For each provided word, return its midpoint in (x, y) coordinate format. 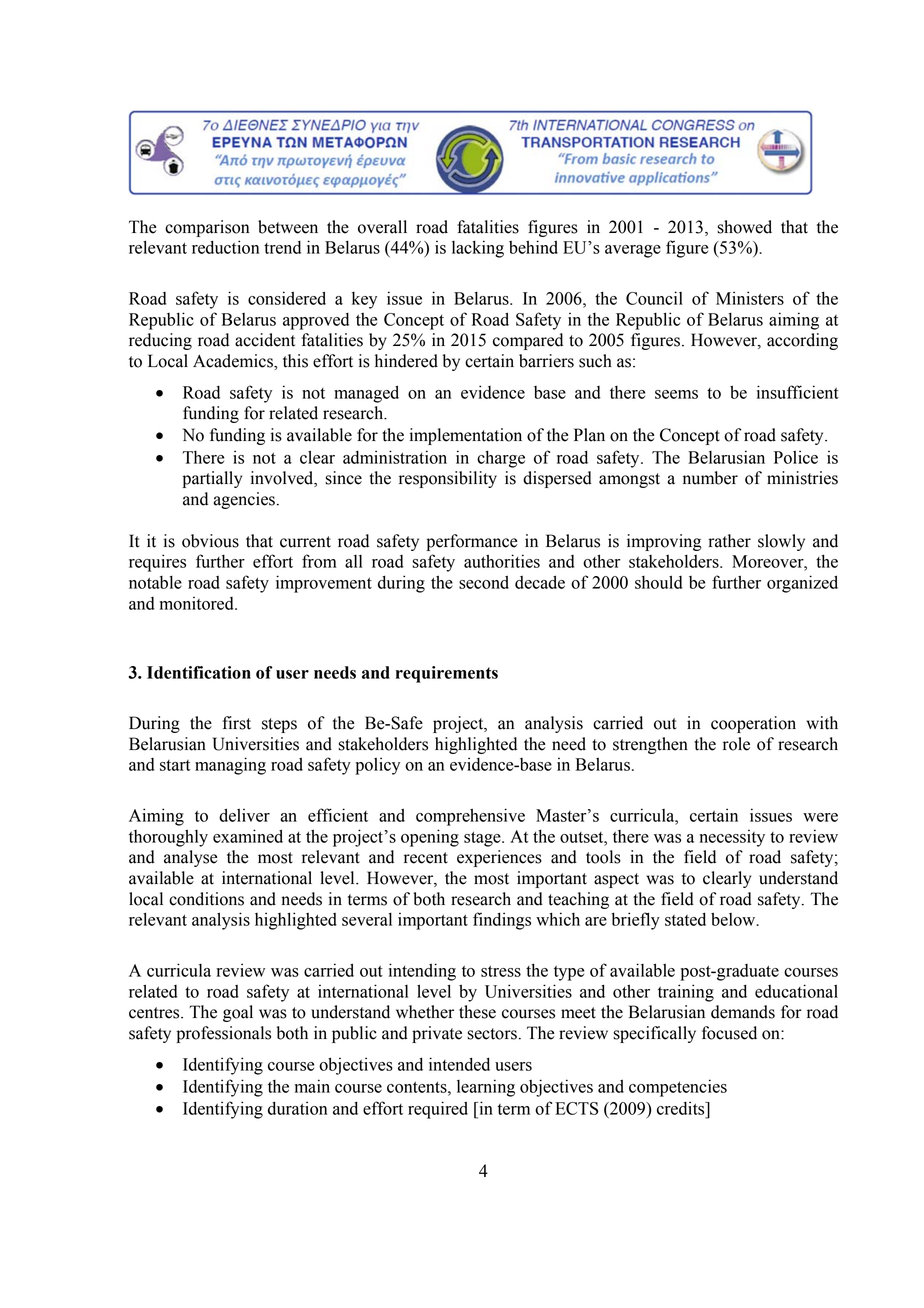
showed (744, 227)
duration (297, 1108)
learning (486, 1088)
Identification (199, 672)
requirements (447, 674)
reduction (225, 247)
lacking (478, 249)
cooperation (753, 724)
